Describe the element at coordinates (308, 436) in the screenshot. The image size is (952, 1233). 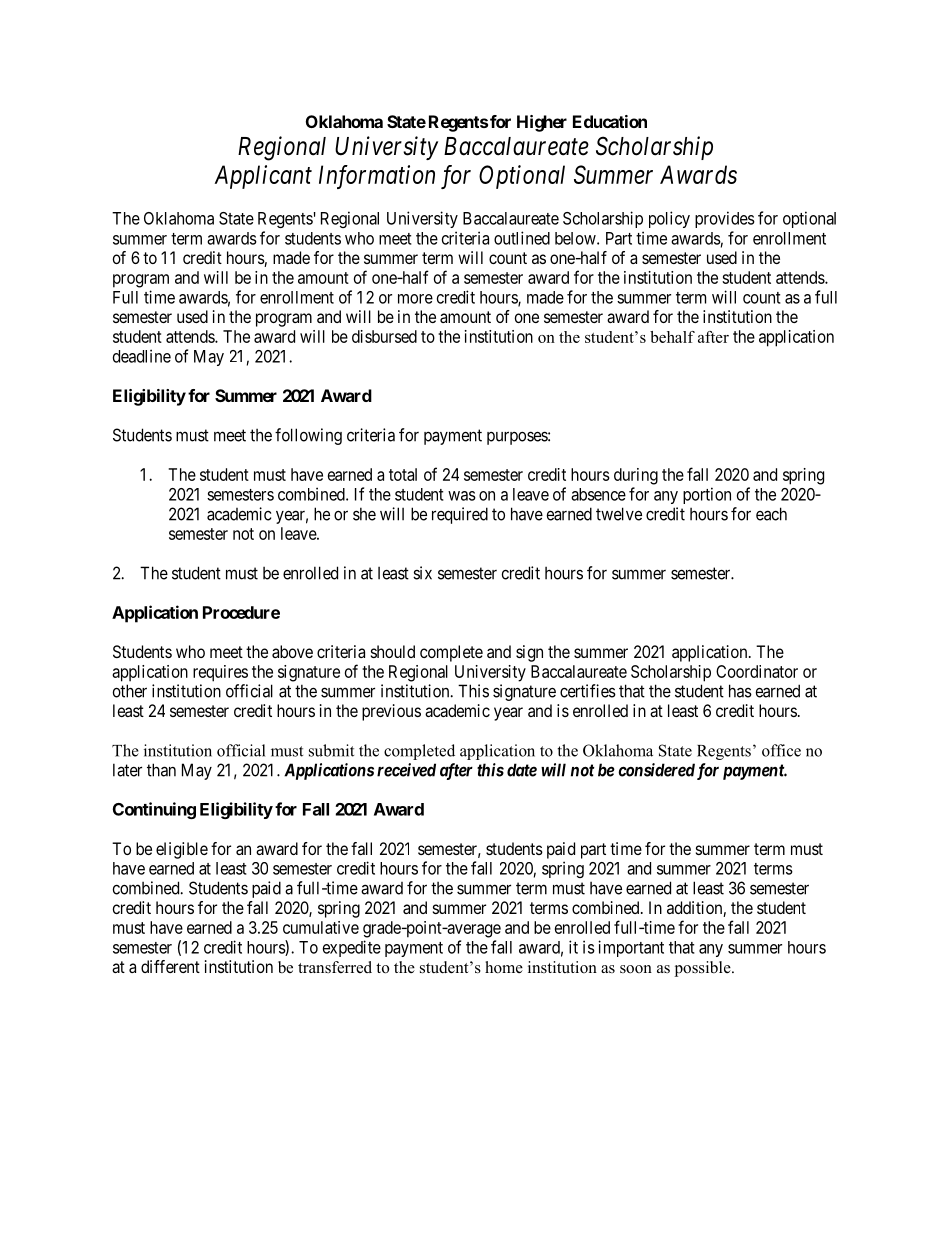
I see `following` at that location.
